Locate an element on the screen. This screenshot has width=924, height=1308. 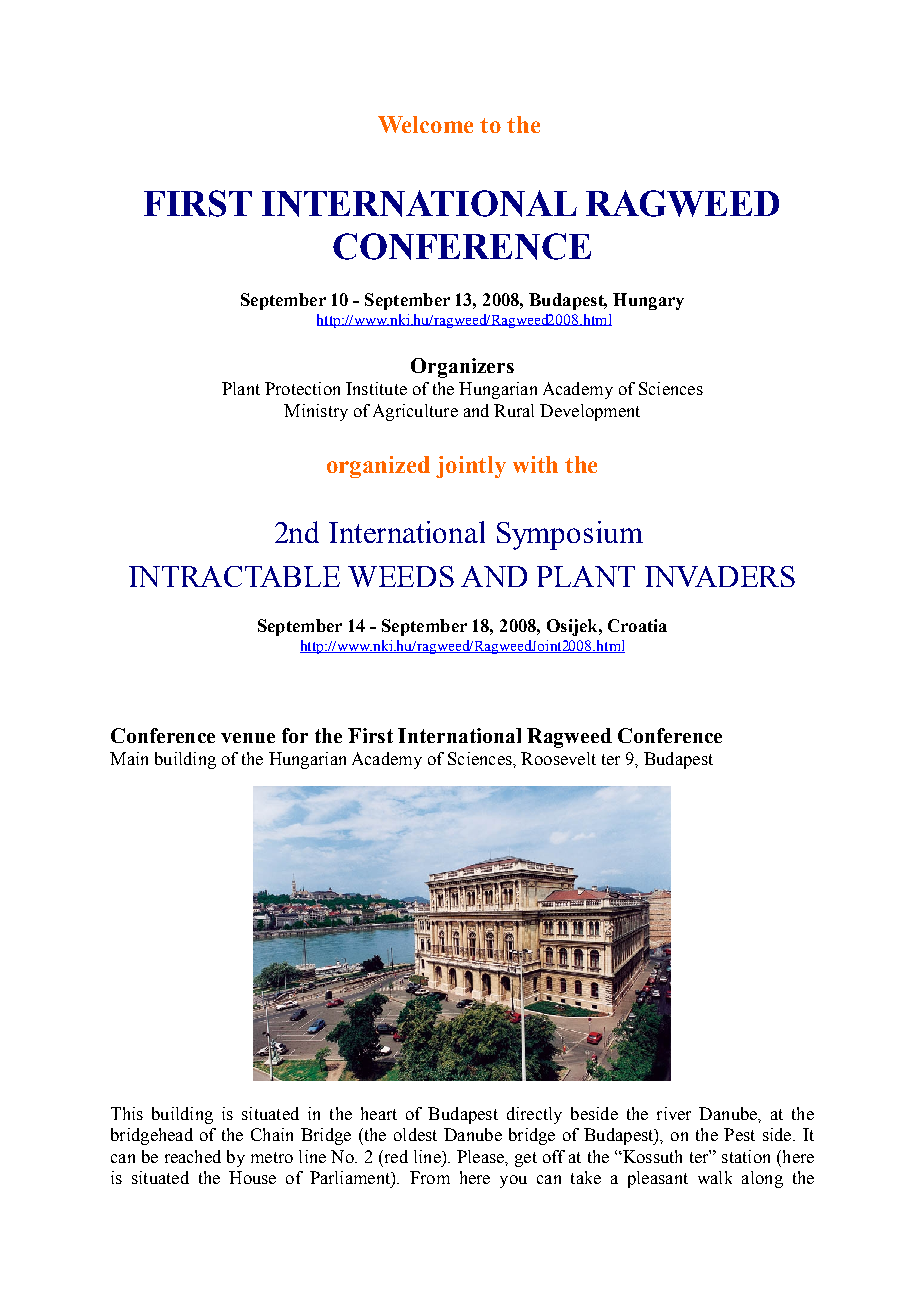
Development is located at coordinates (590, 412).
